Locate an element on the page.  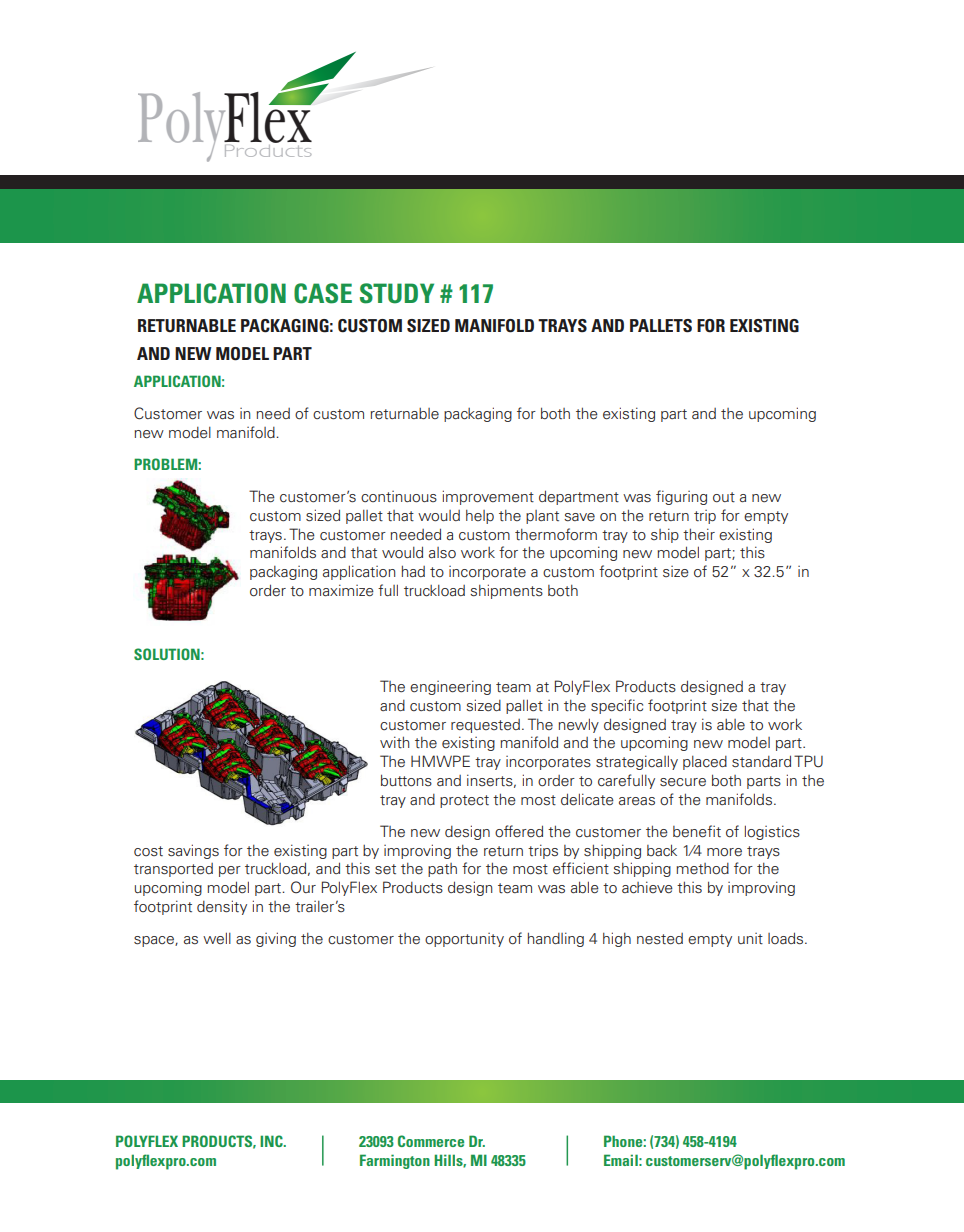
Commerce is located at coordinates (431, 1141).
